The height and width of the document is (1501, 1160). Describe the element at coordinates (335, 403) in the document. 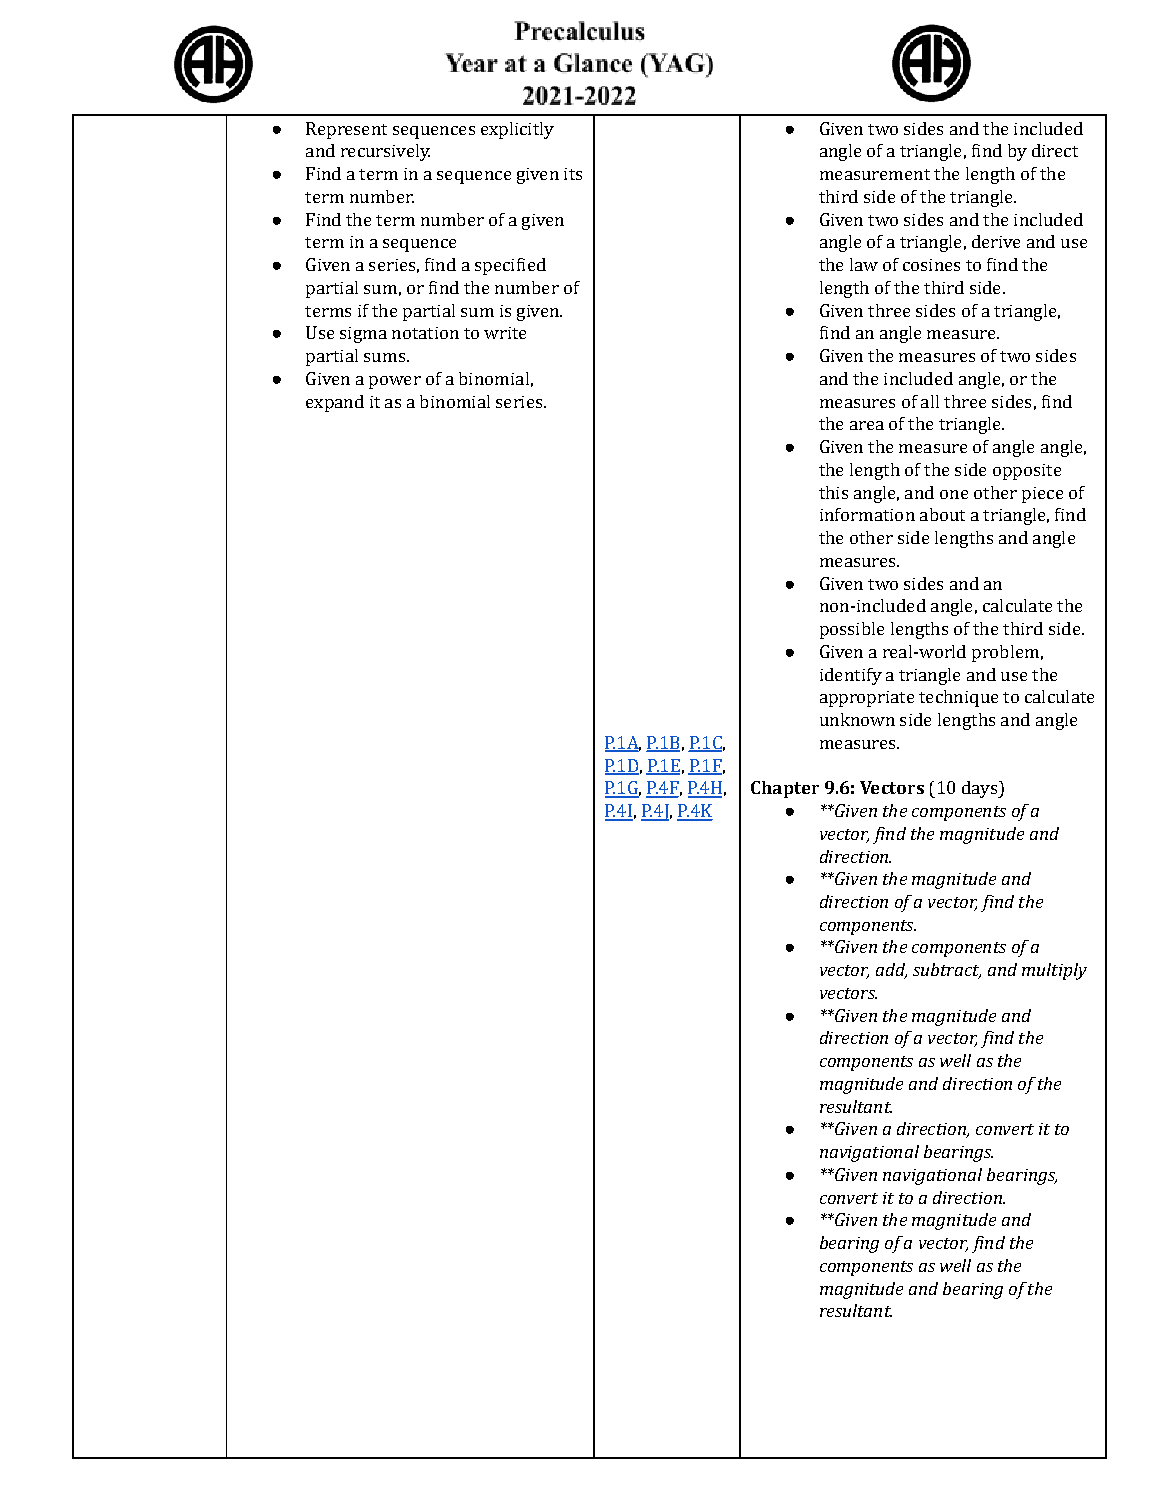

I see `expand` at that location.
